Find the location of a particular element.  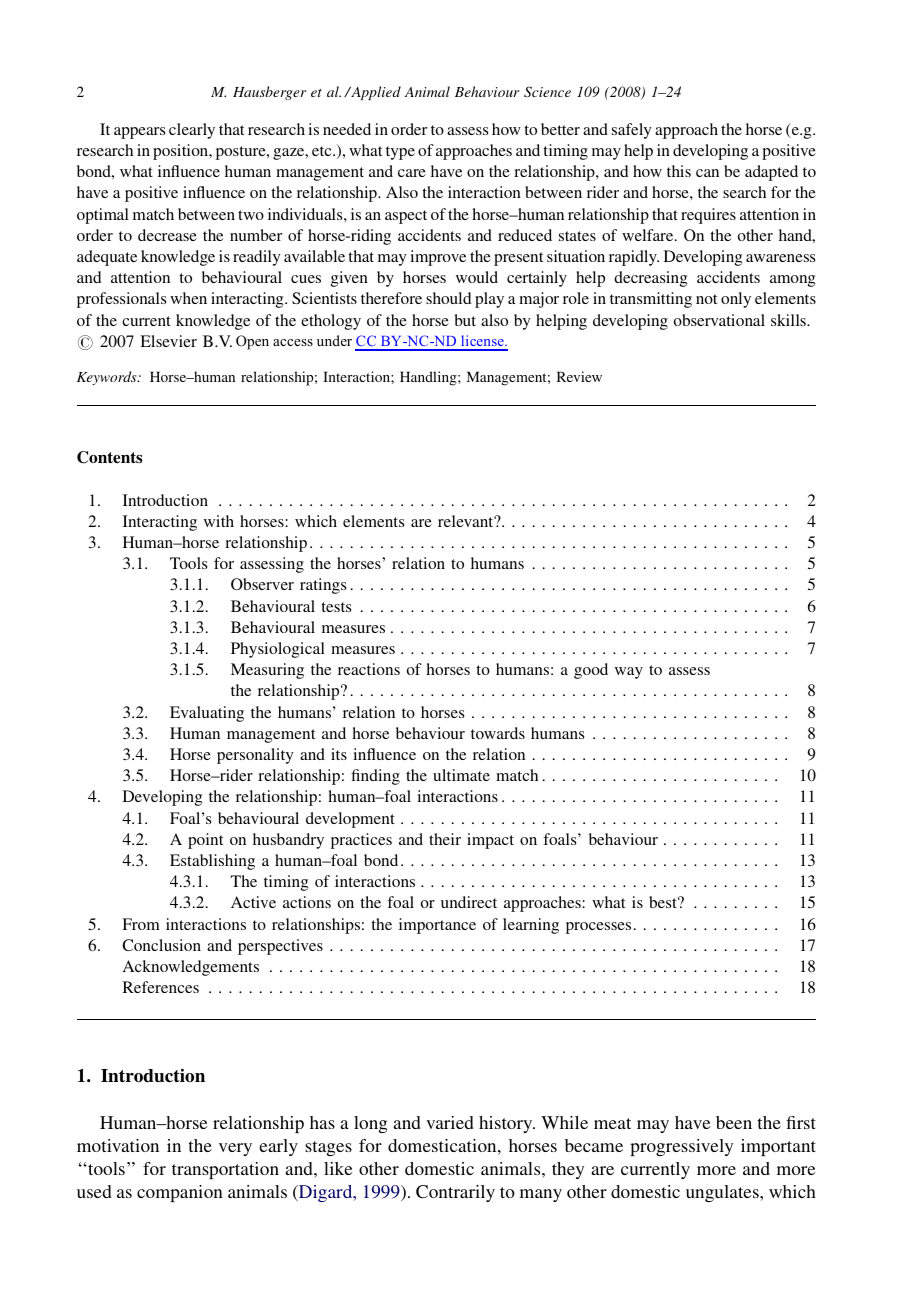

can is located at coordinates (707, 173).
